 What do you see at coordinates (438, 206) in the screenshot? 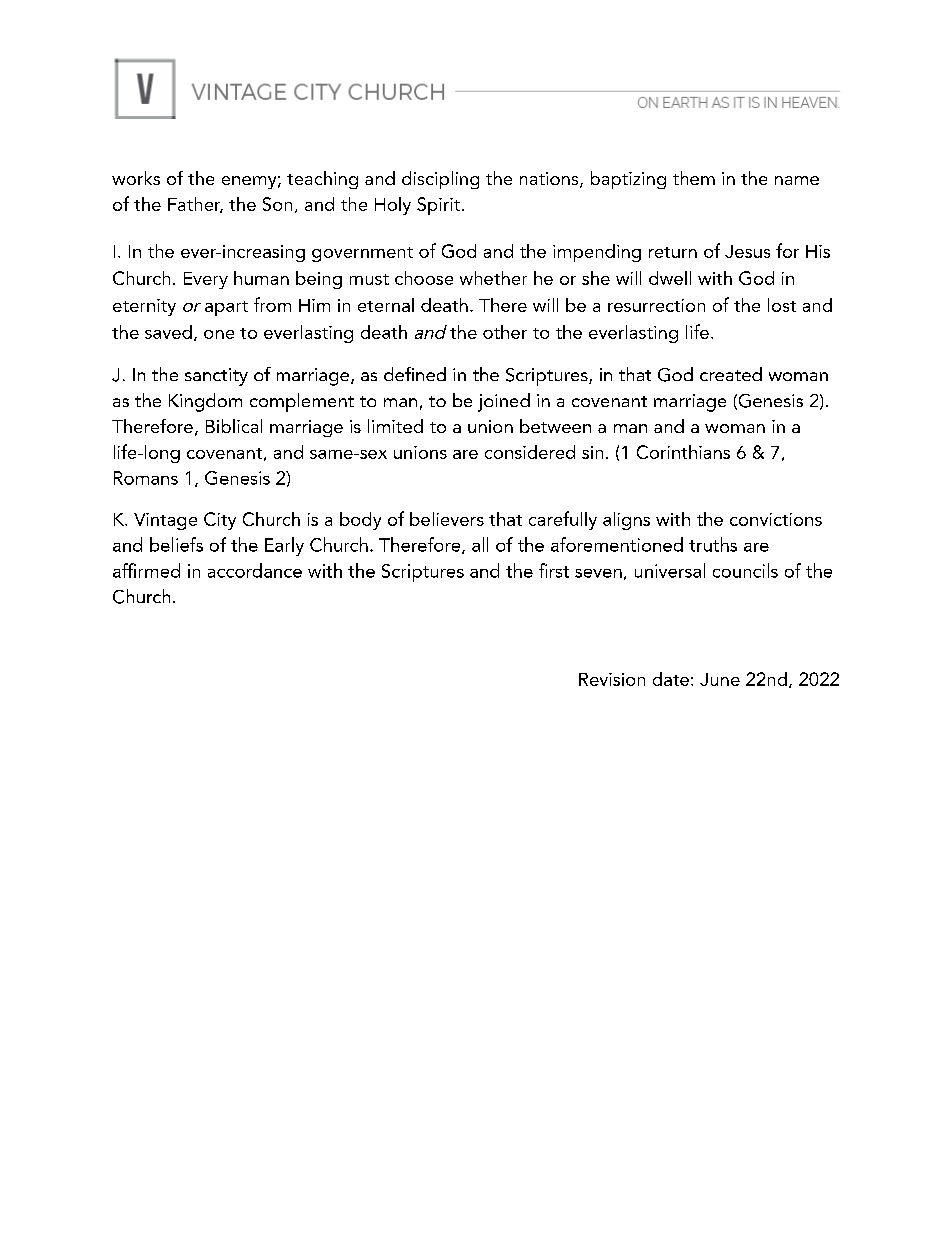
I see `Spirit` at bounding box center [438, 206].
